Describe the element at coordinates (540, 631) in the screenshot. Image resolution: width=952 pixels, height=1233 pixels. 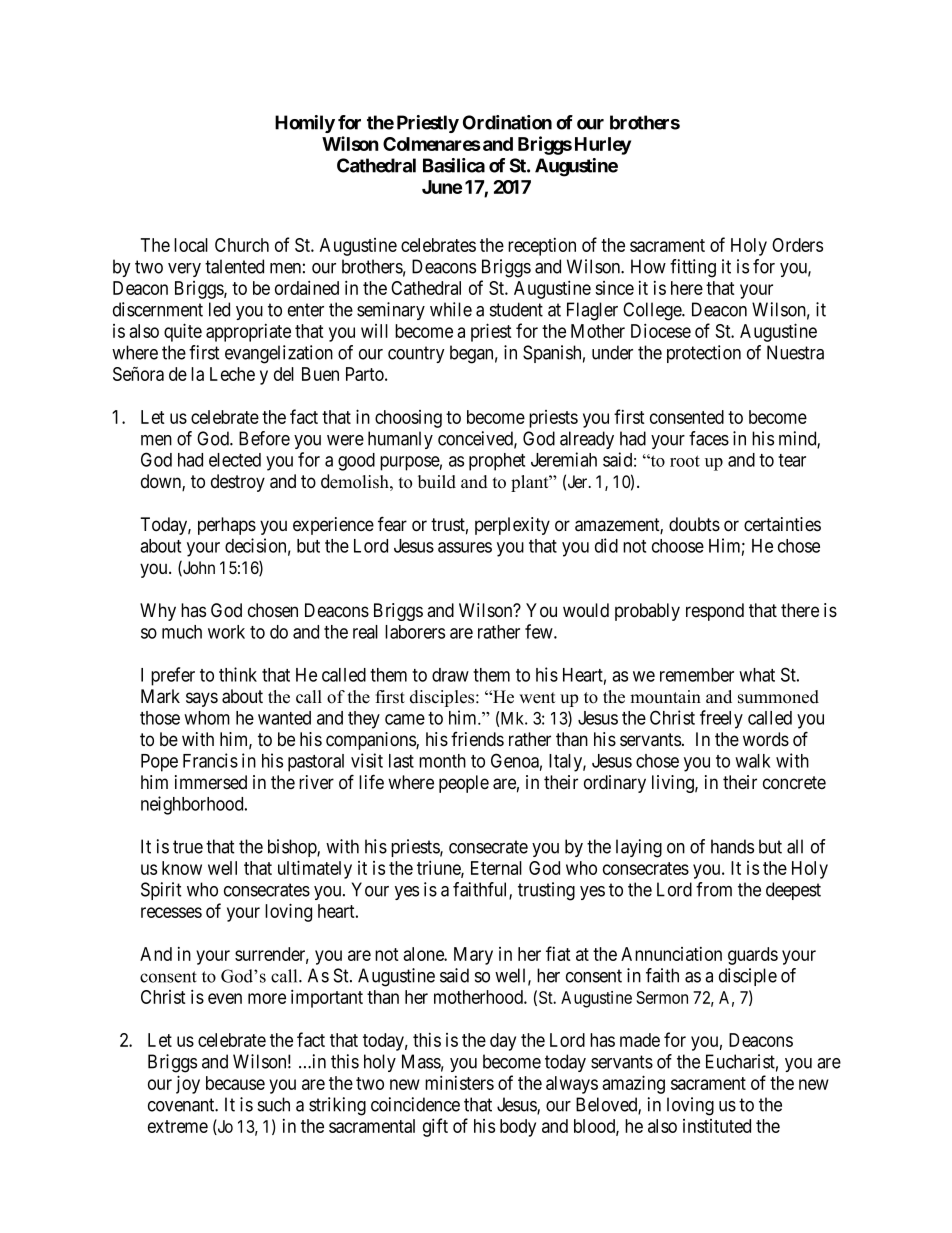
I see `few` at that location.
